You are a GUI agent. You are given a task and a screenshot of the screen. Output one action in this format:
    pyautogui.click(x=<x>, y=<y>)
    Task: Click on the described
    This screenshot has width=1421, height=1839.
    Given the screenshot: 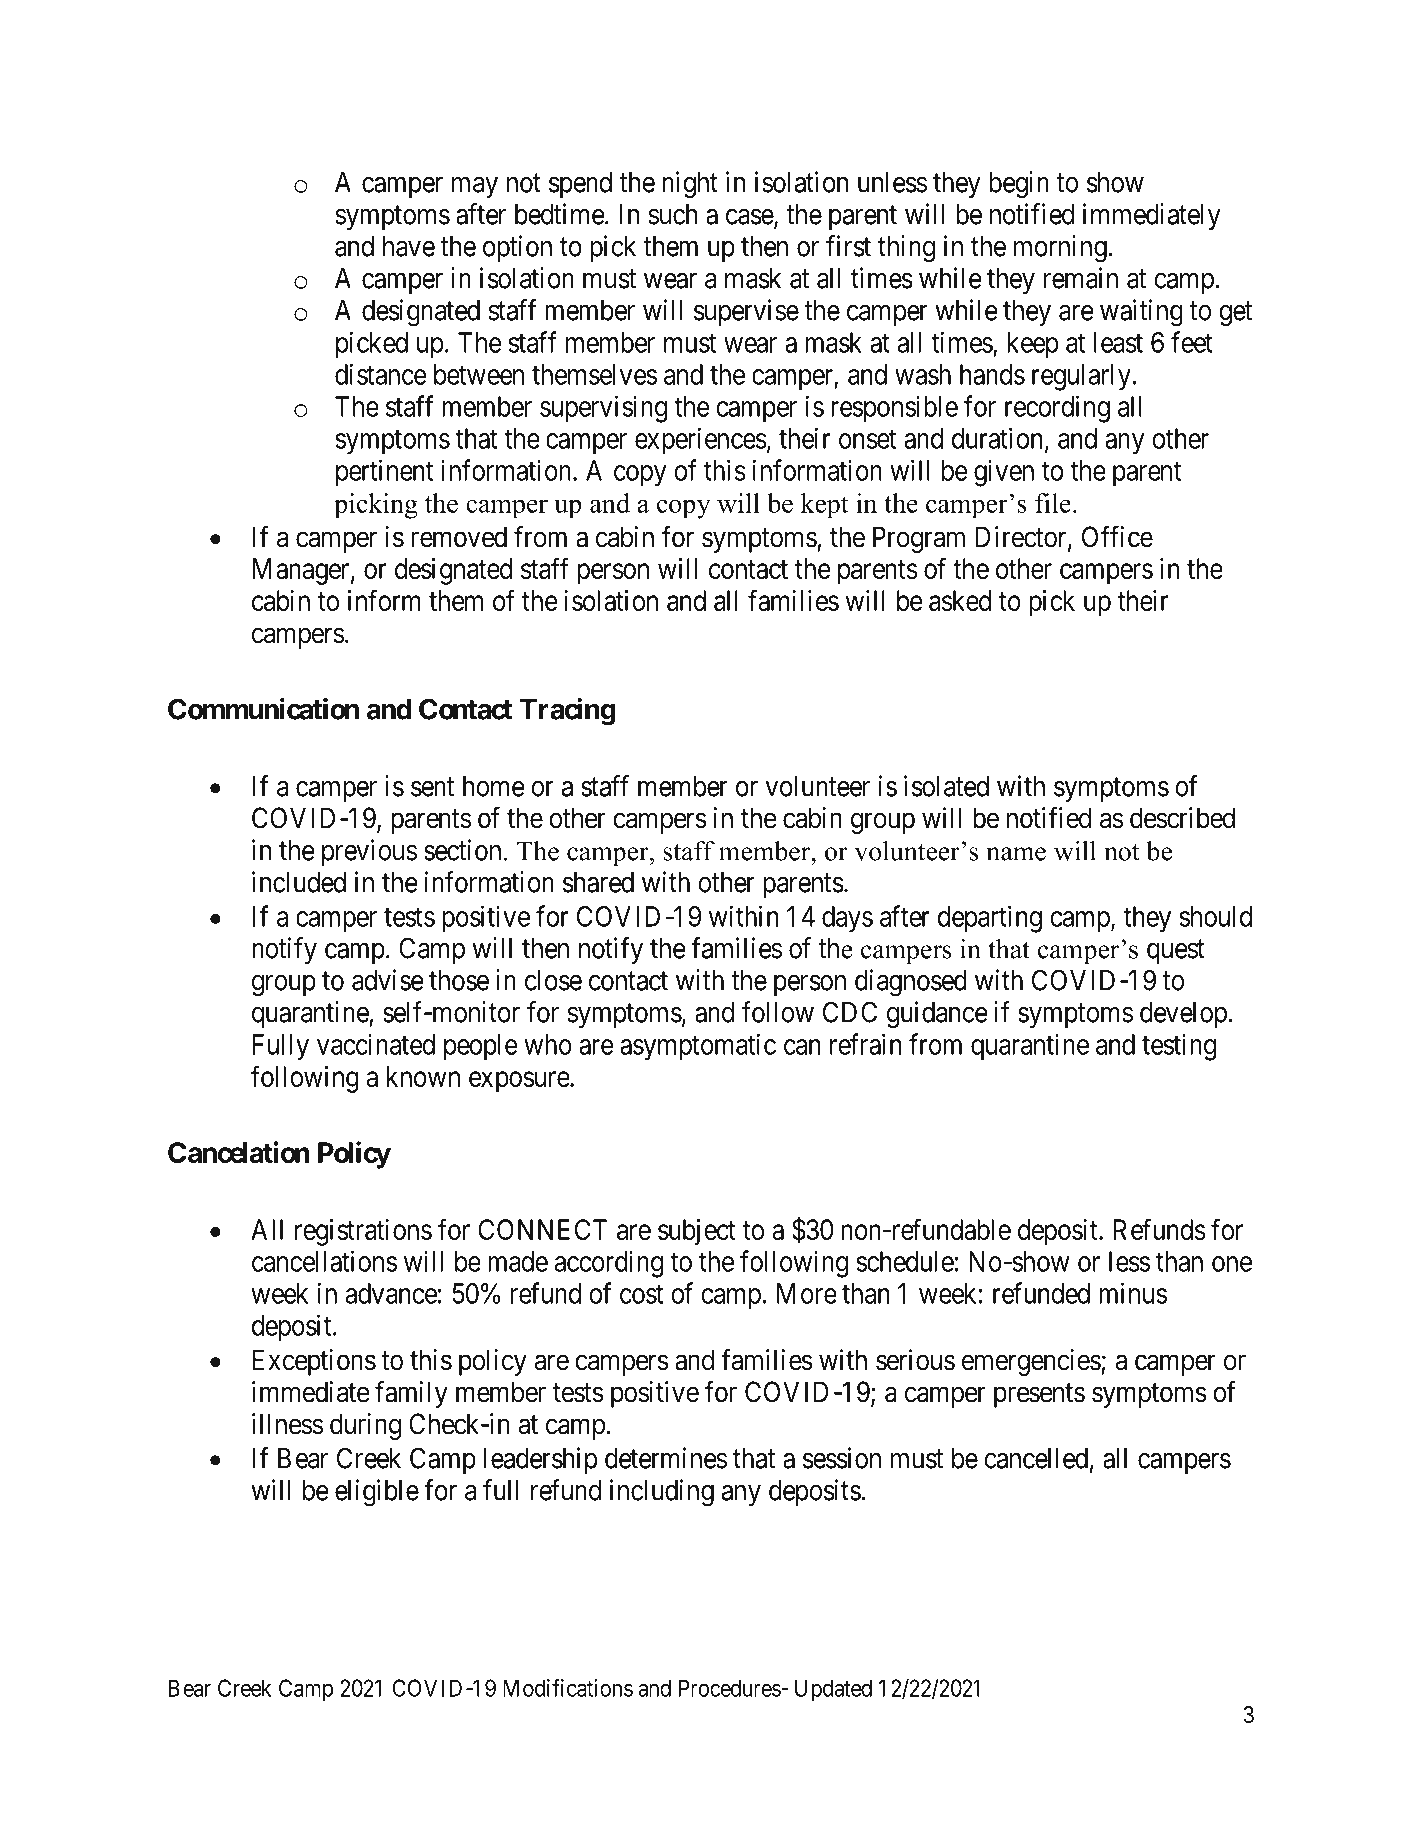 What is the action you would take?
    pyautogui.click(x=1182, y=818)
